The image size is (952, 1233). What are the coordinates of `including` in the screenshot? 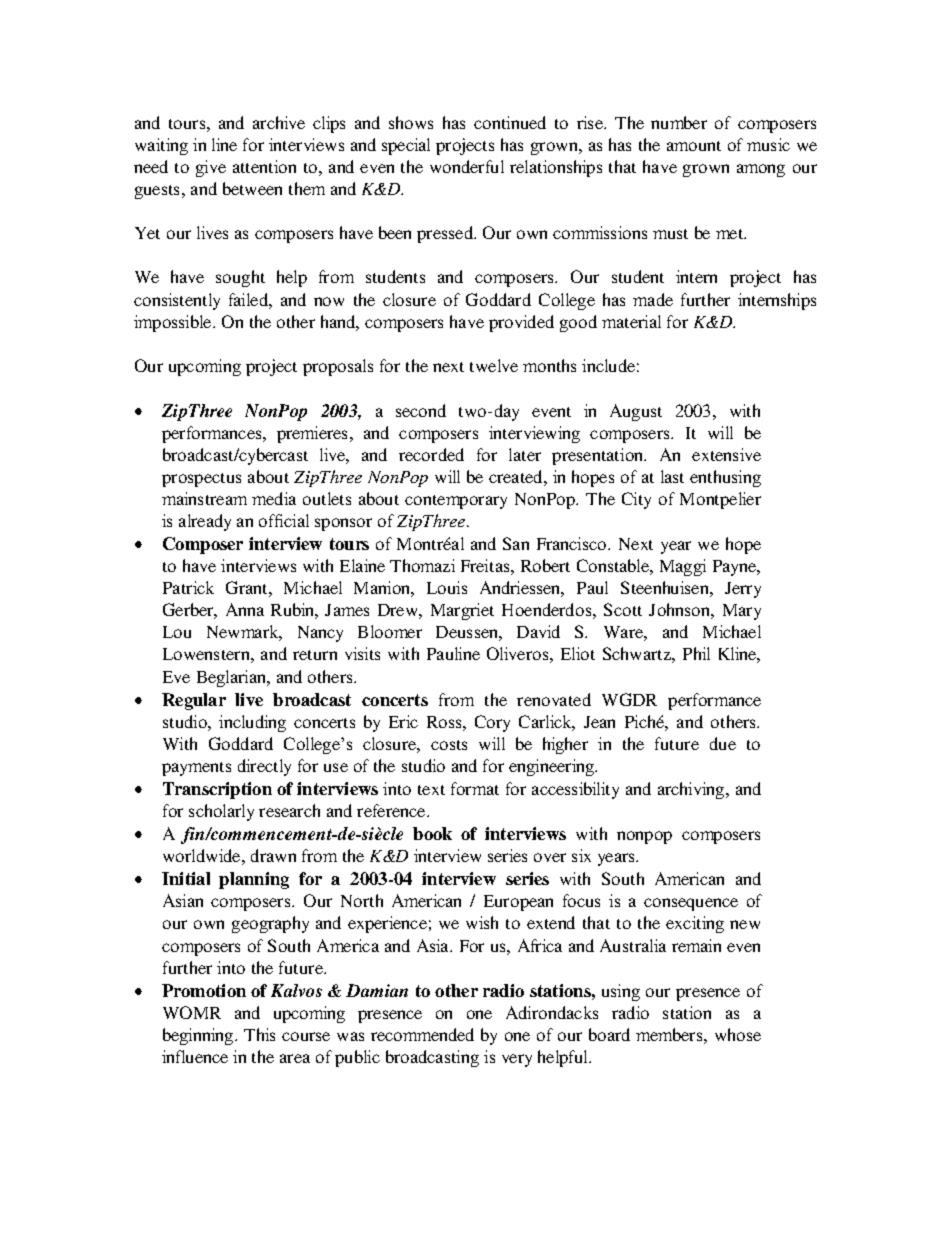 It's located at (252, 723).
